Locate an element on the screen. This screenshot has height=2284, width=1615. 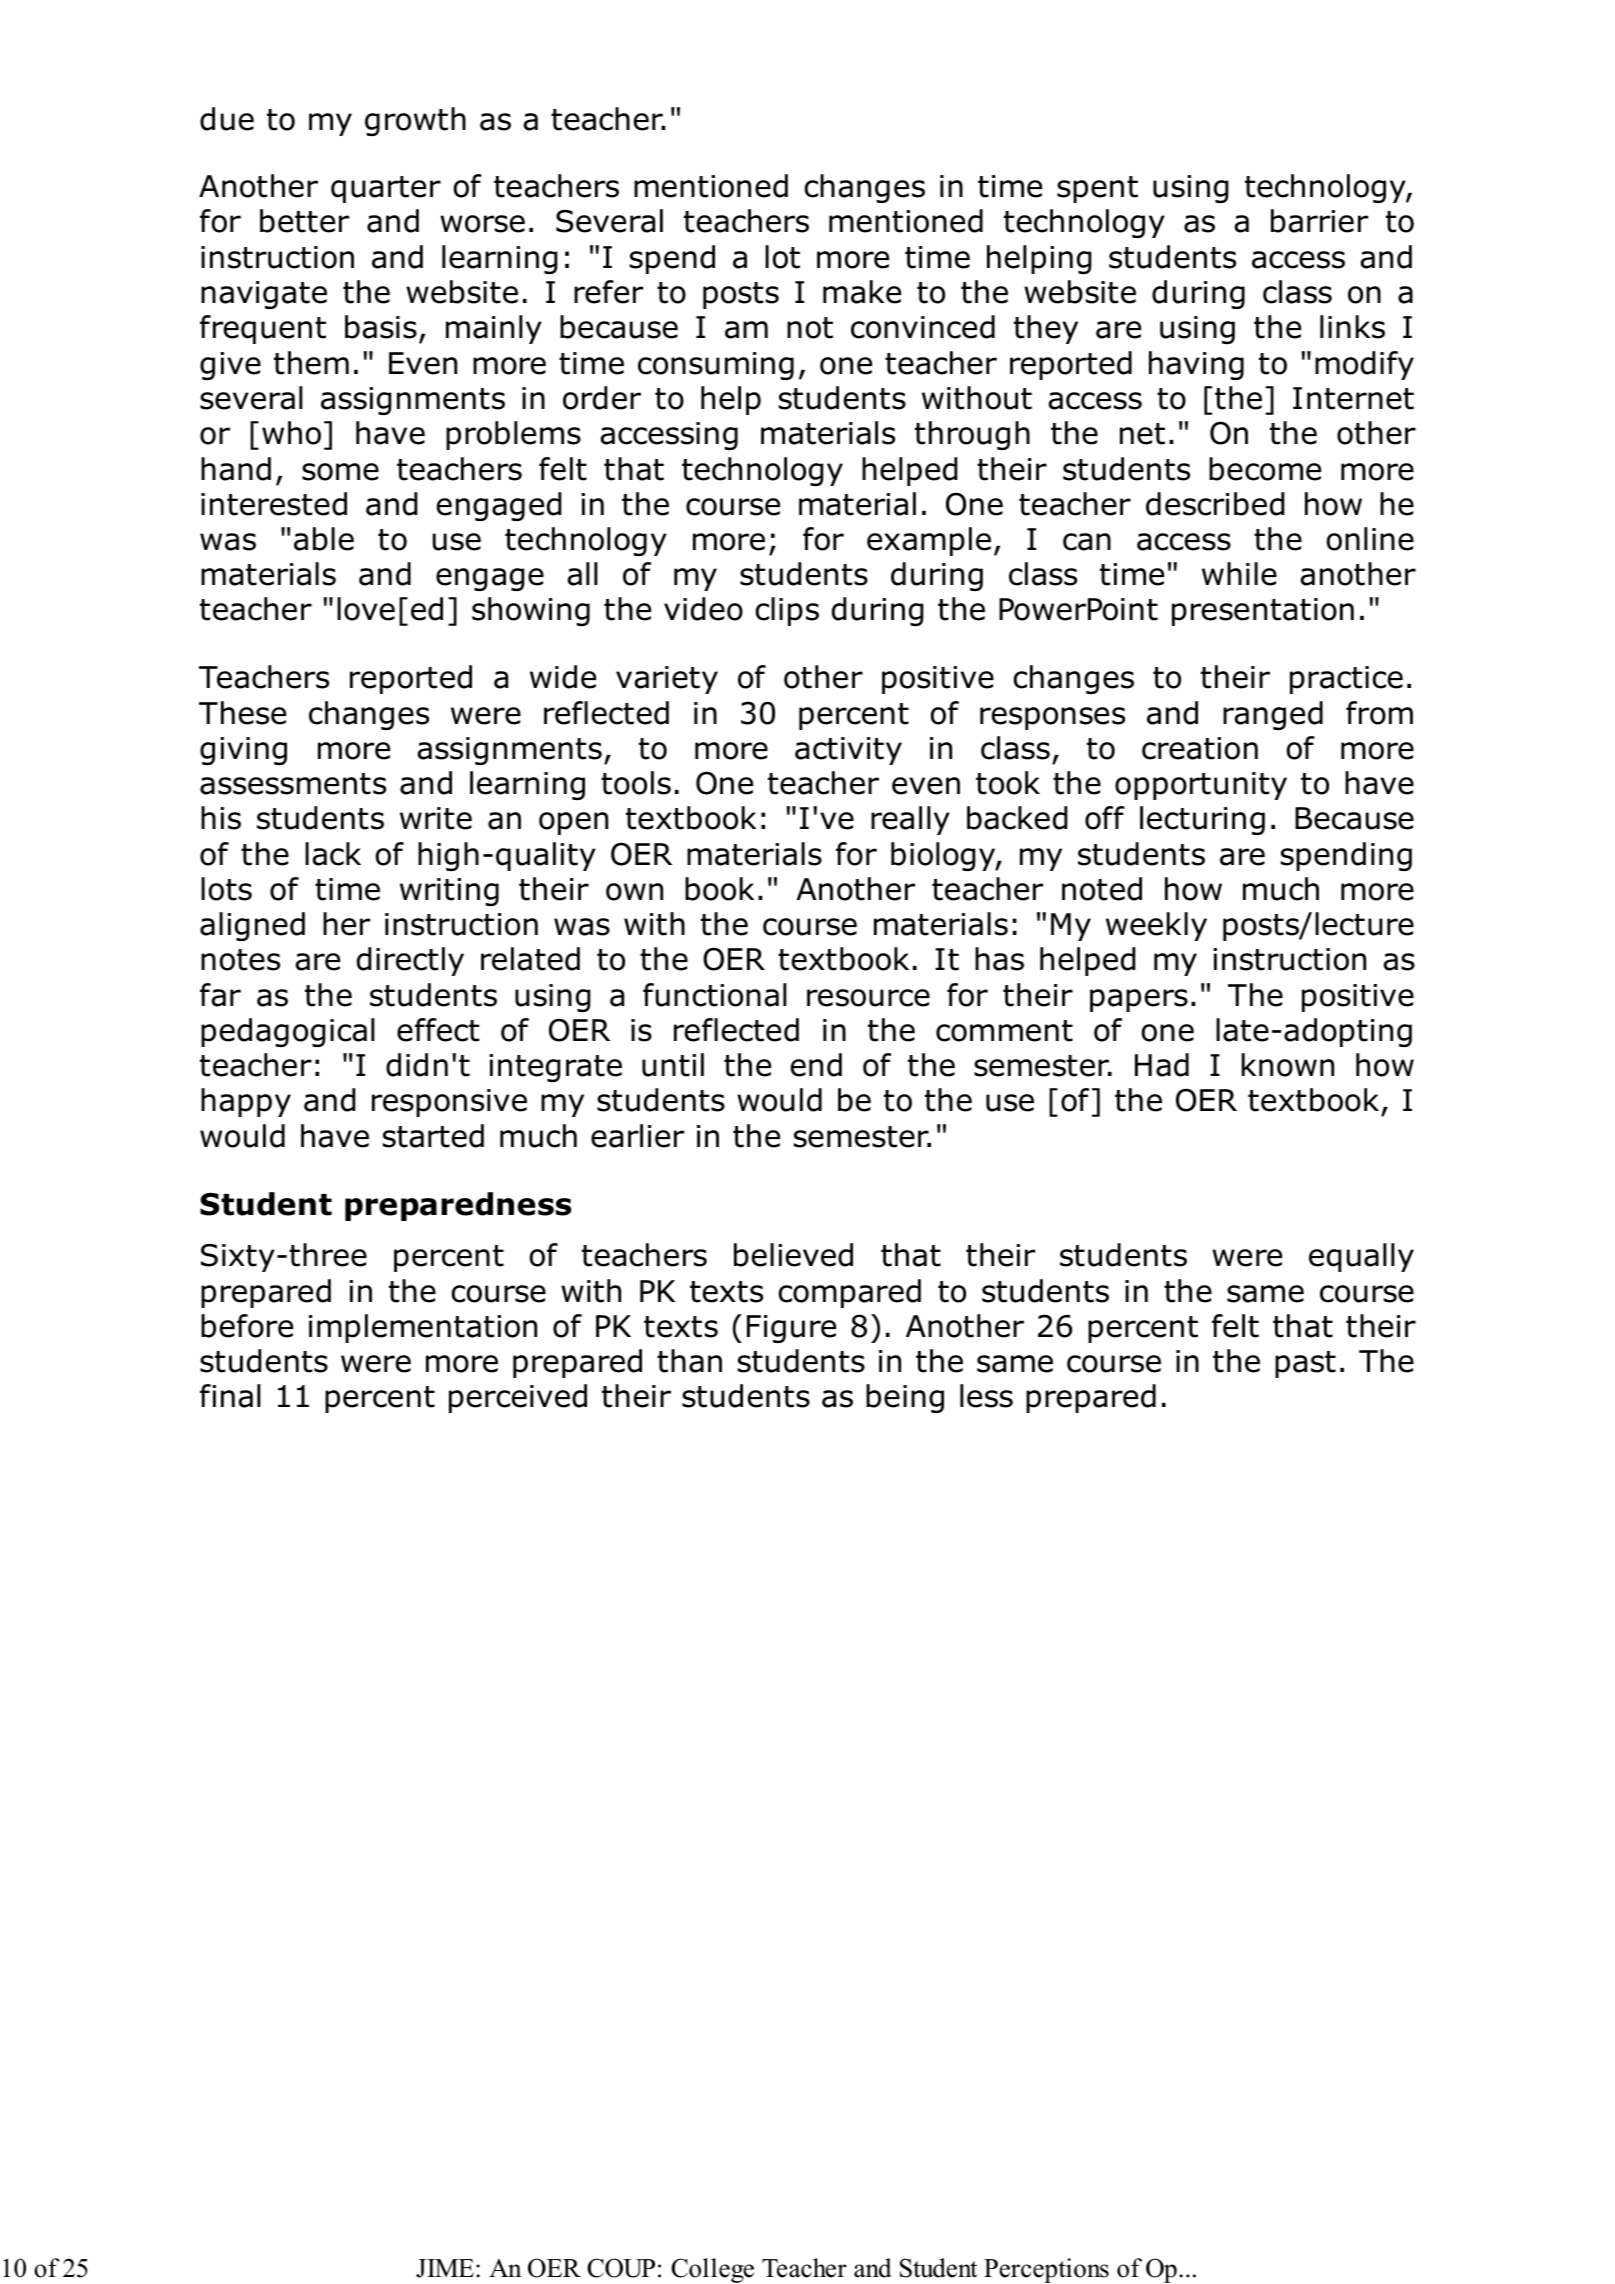
equally is located at coordinates (1361, 1257).
